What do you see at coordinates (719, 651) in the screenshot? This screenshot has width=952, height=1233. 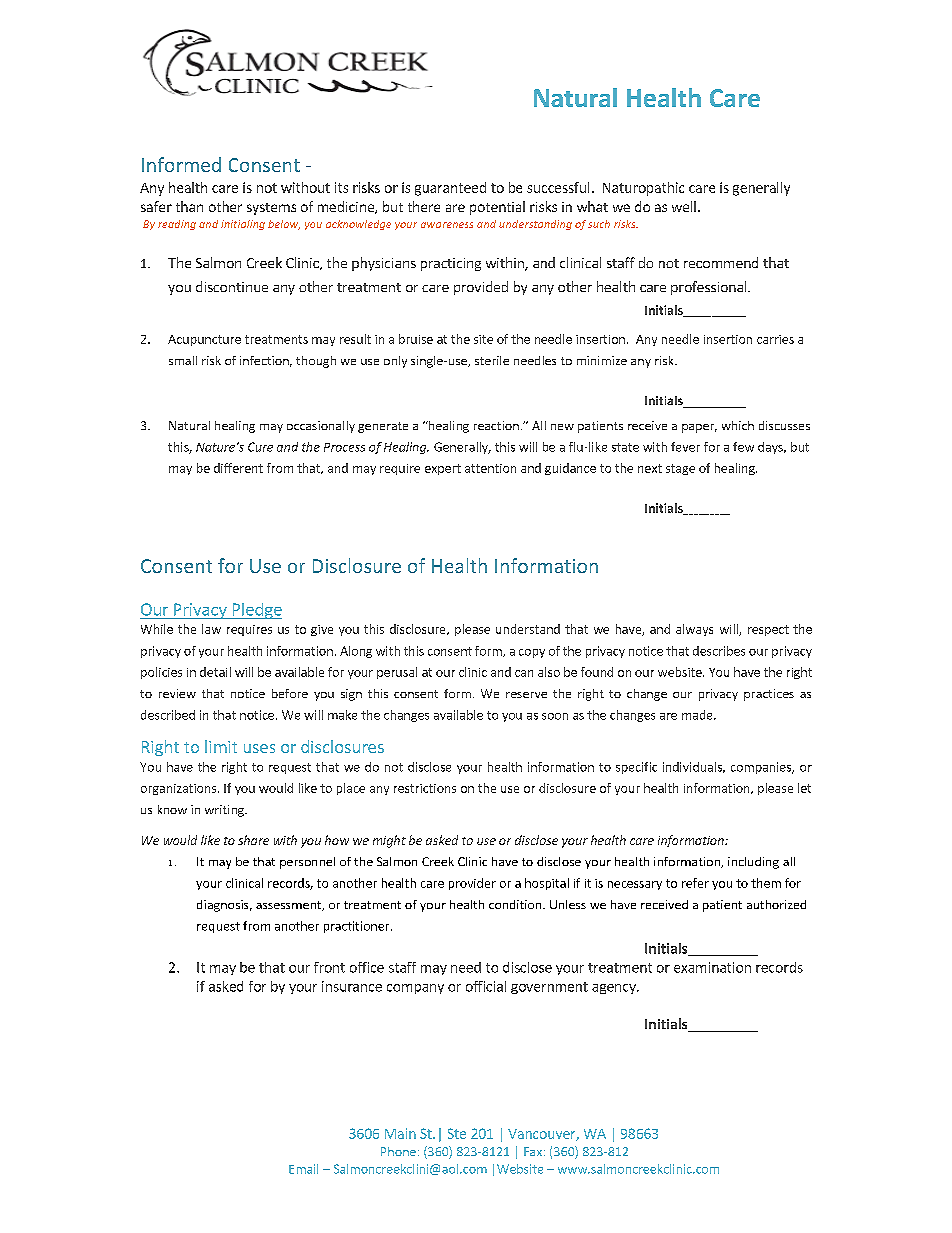 I see `describes` at bounding box center [719, 651].
